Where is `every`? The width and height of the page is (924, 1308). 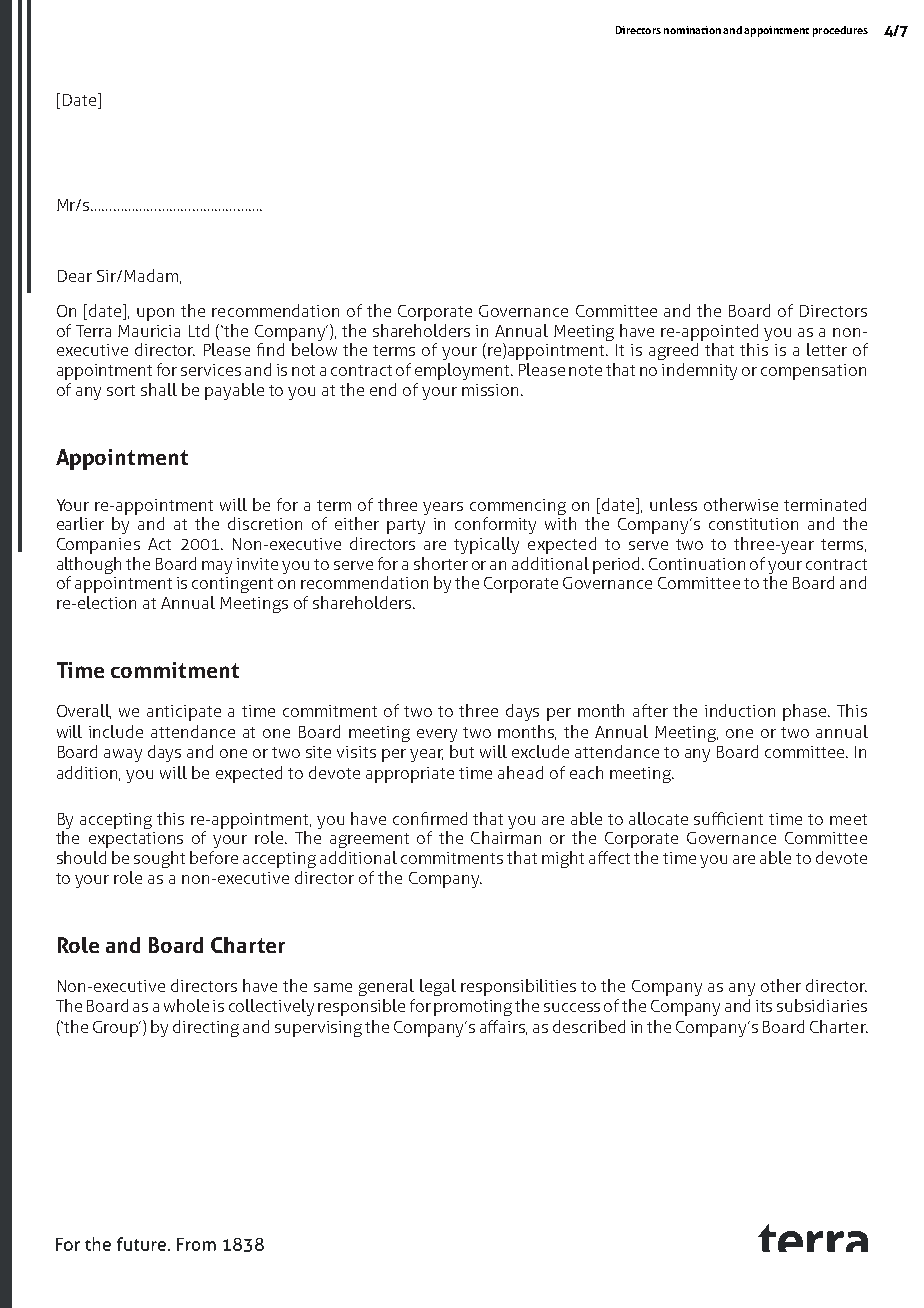 every is located at coordinates (437, 735).
